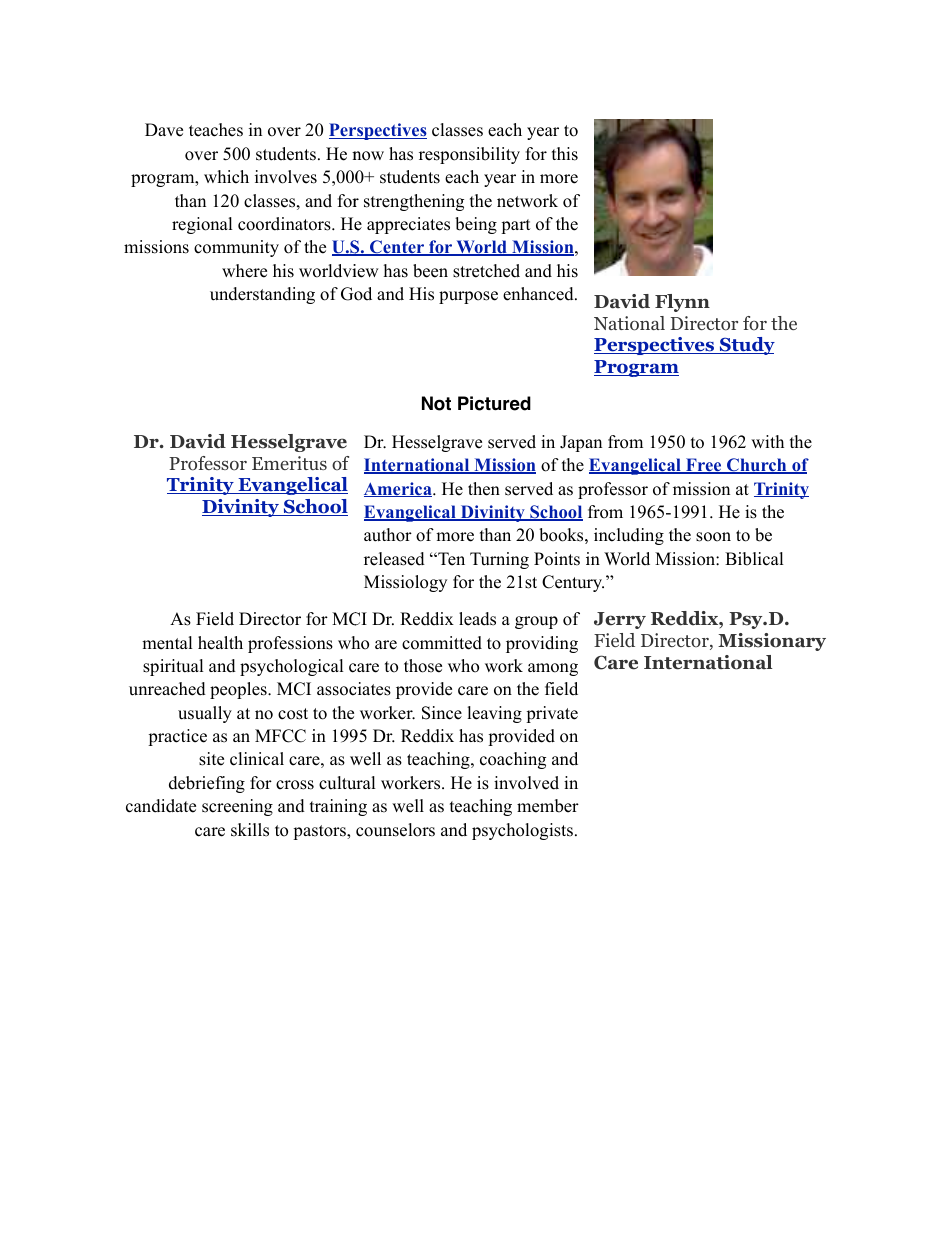 This screenshot has width=952, height=1233. What do you see at coordinates (620, 620) in the screenshot?
I see `Jerry` at bounding box center [620, 620].
